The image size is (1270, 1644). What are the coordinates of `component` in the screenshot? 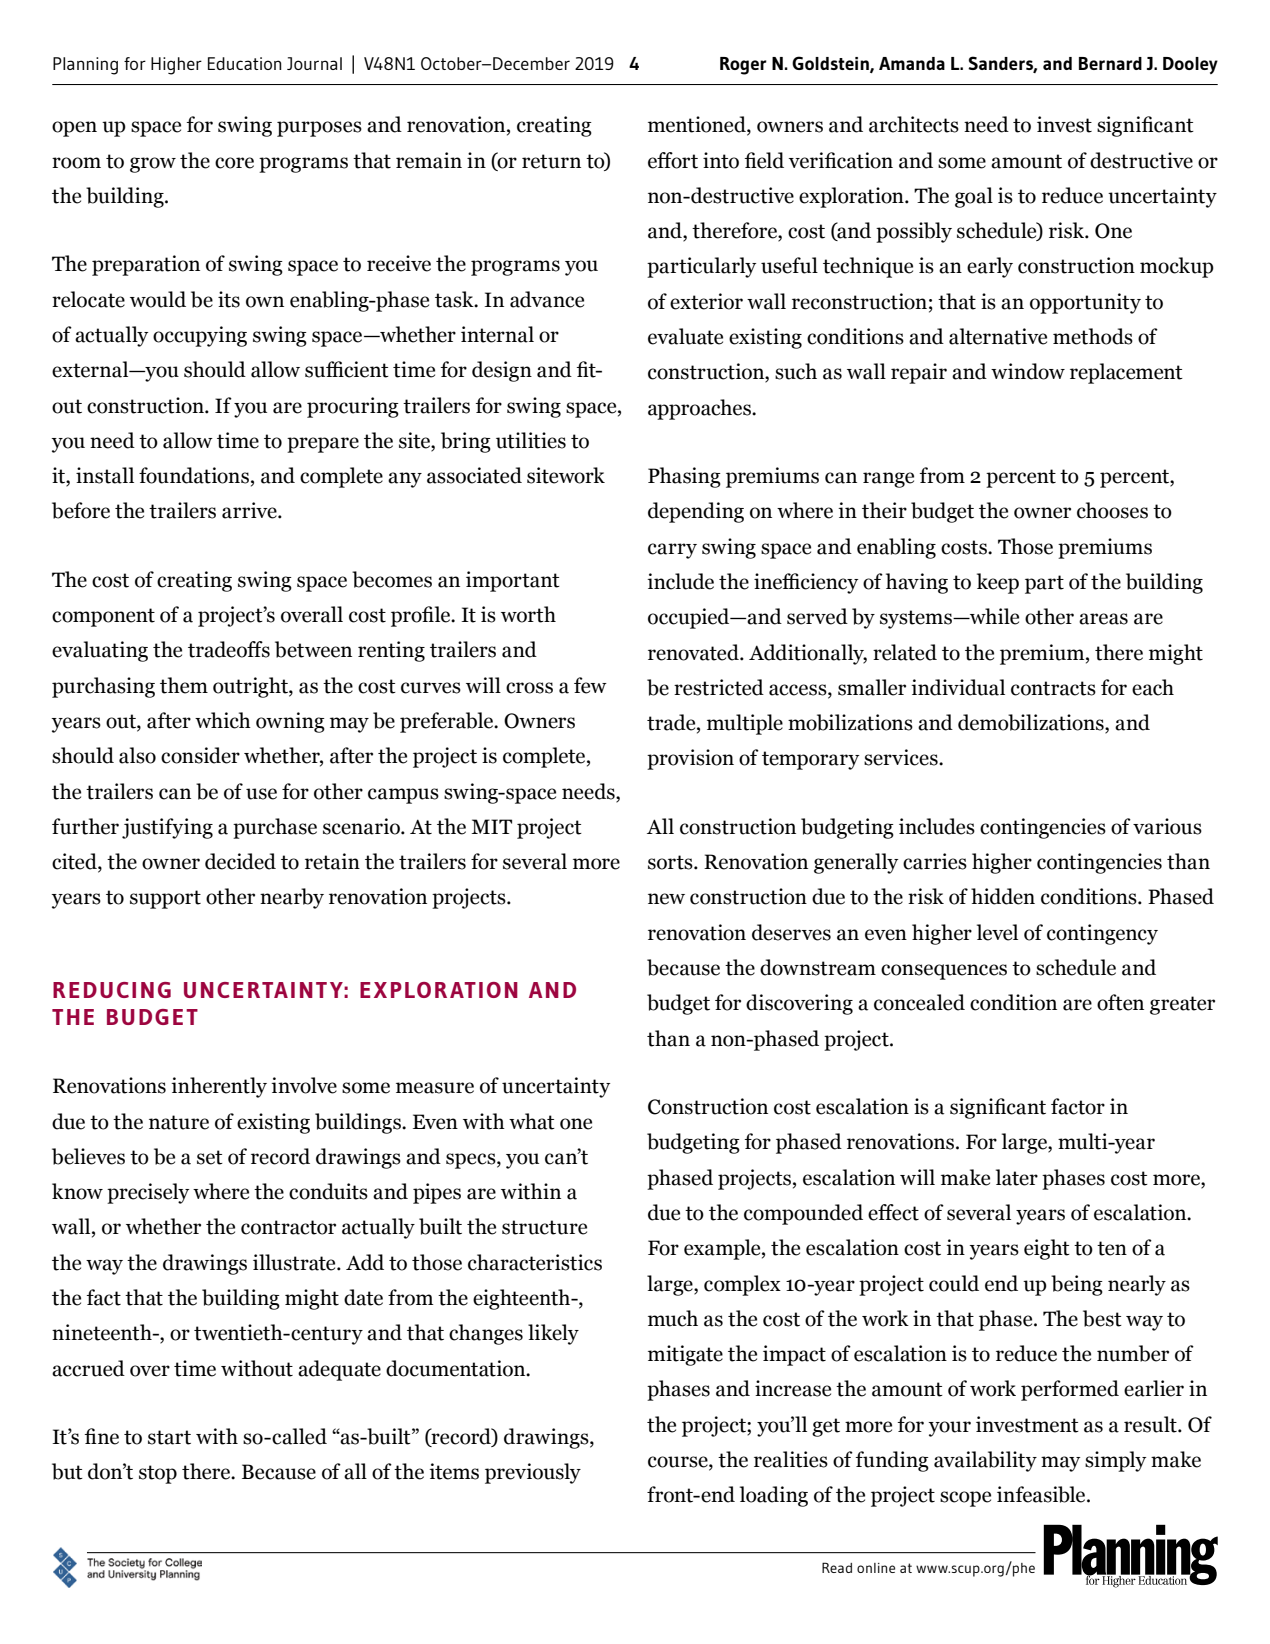 It's located at (103, 617).
